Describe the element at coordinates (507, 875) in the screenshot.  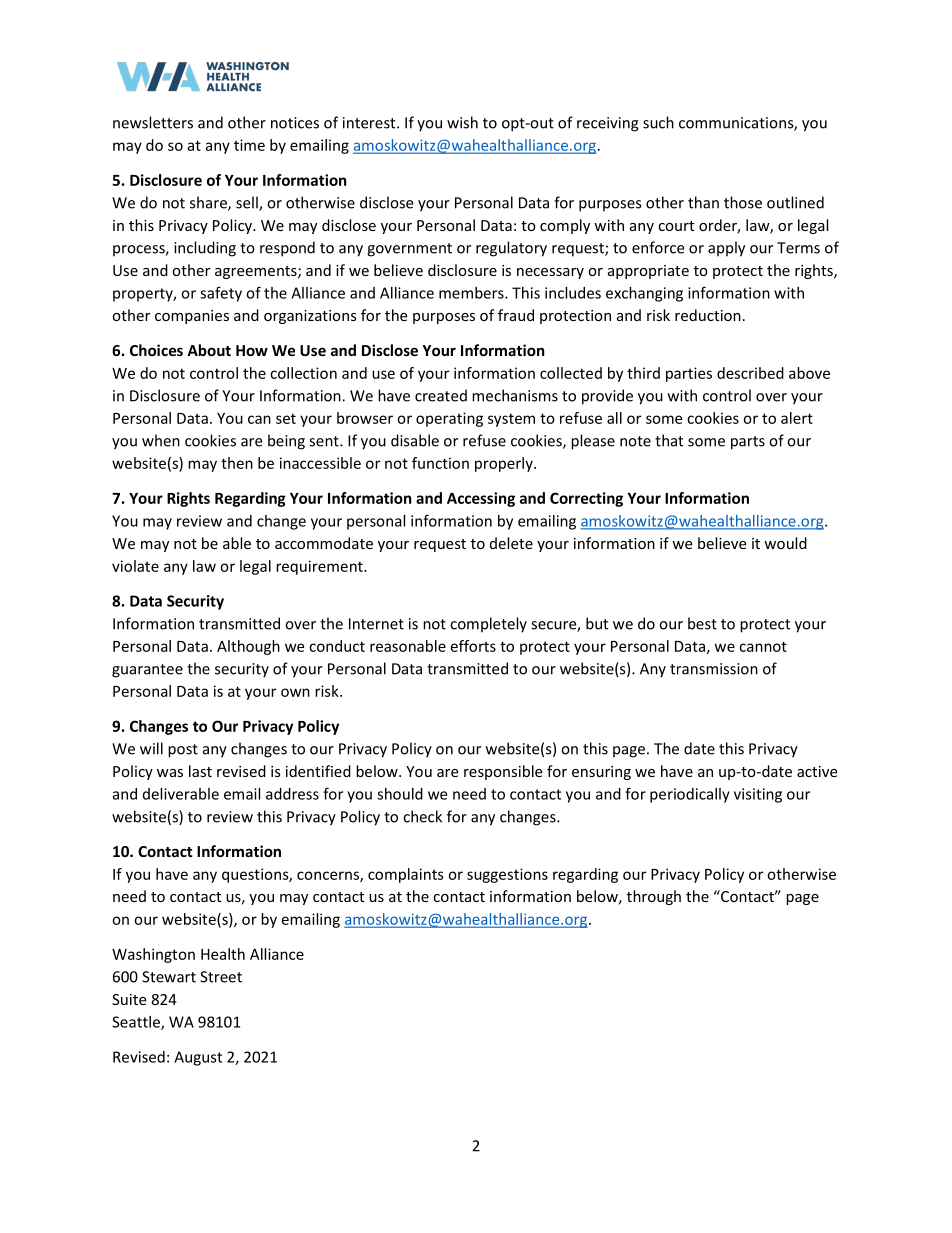
I see `suggestions` at that location.
